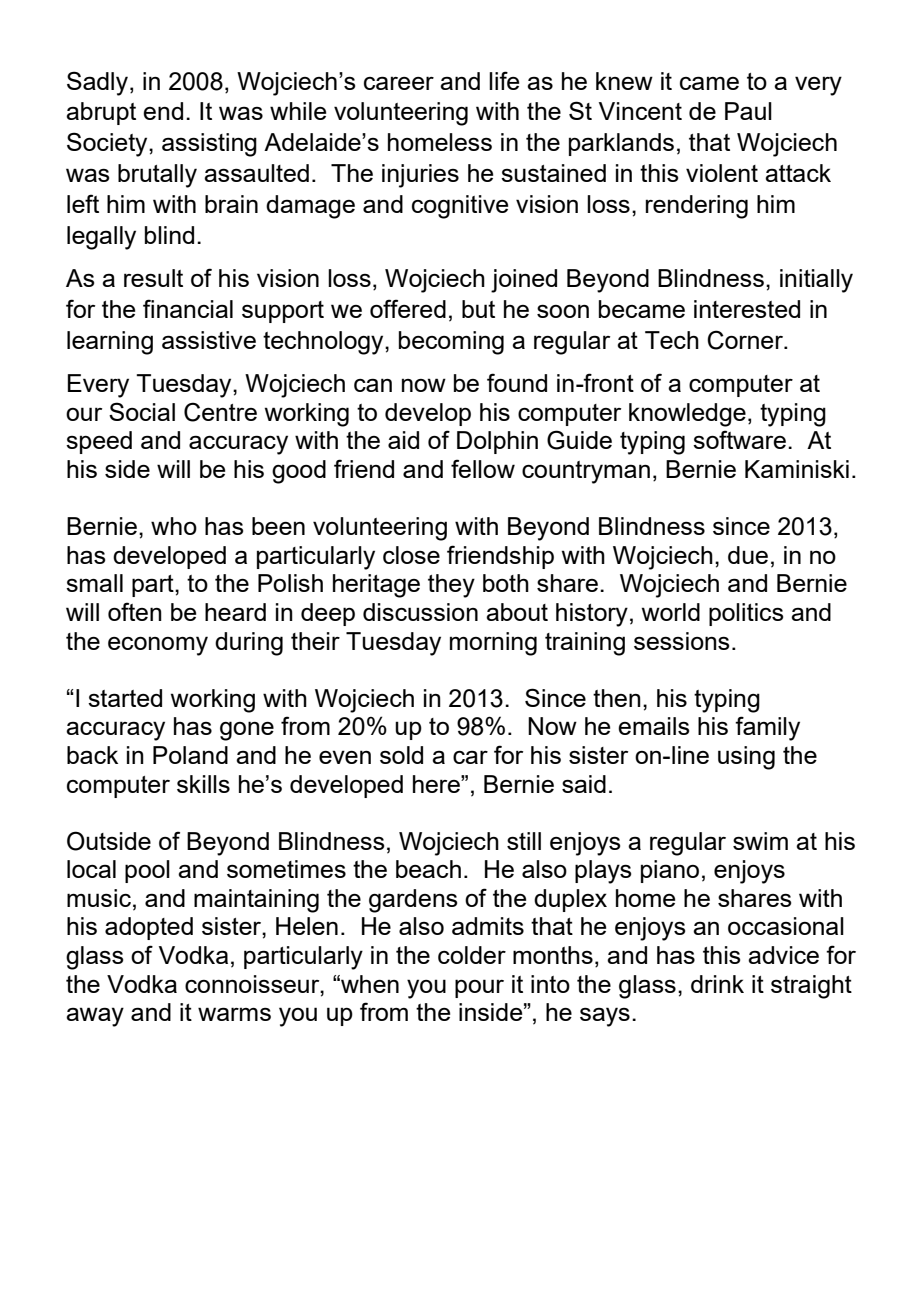 The height and width of the screenshot is (1309, 924). I want to click on Paul, so click(748, 111).
